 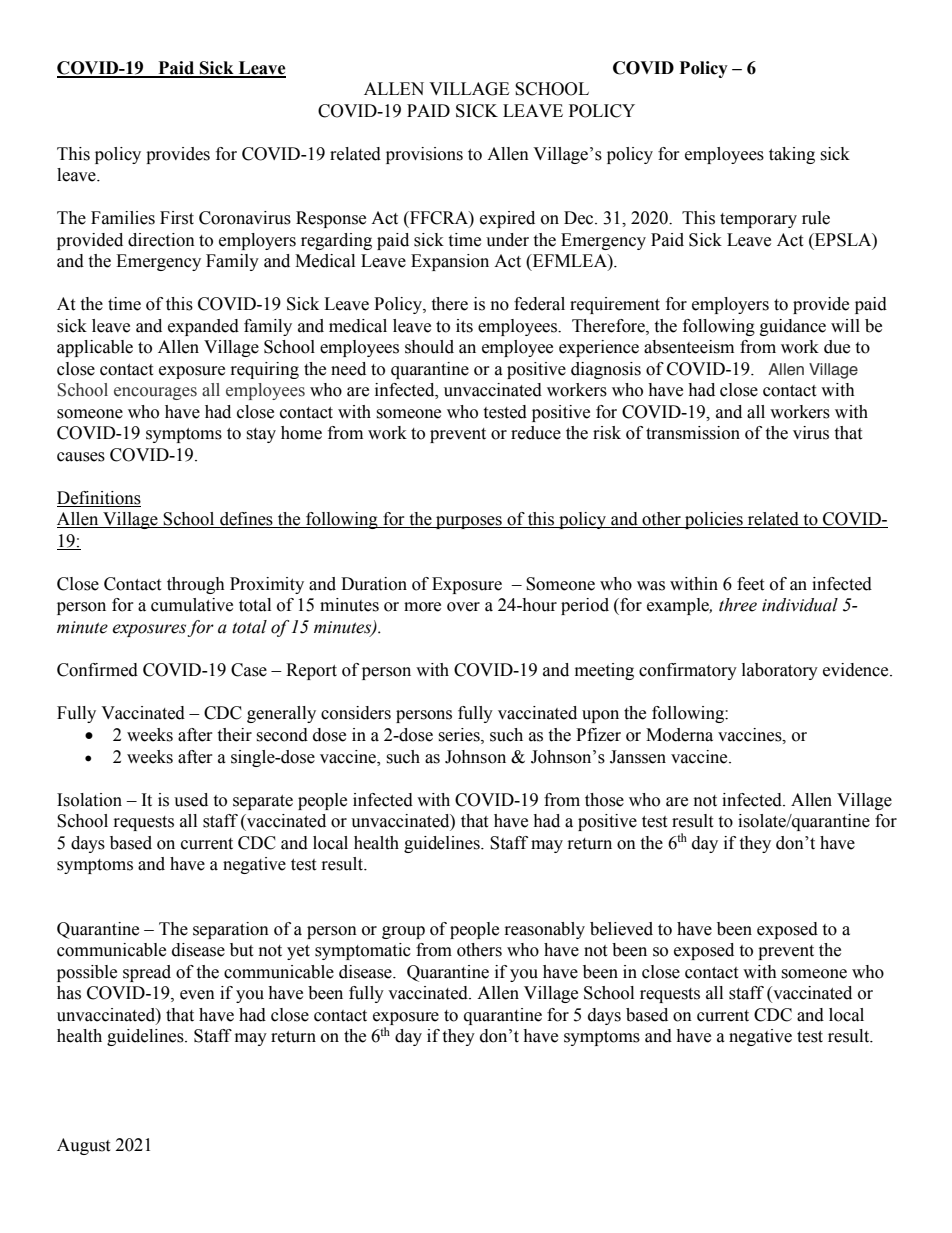 I want to click on used, so click(x=191, y=800).
